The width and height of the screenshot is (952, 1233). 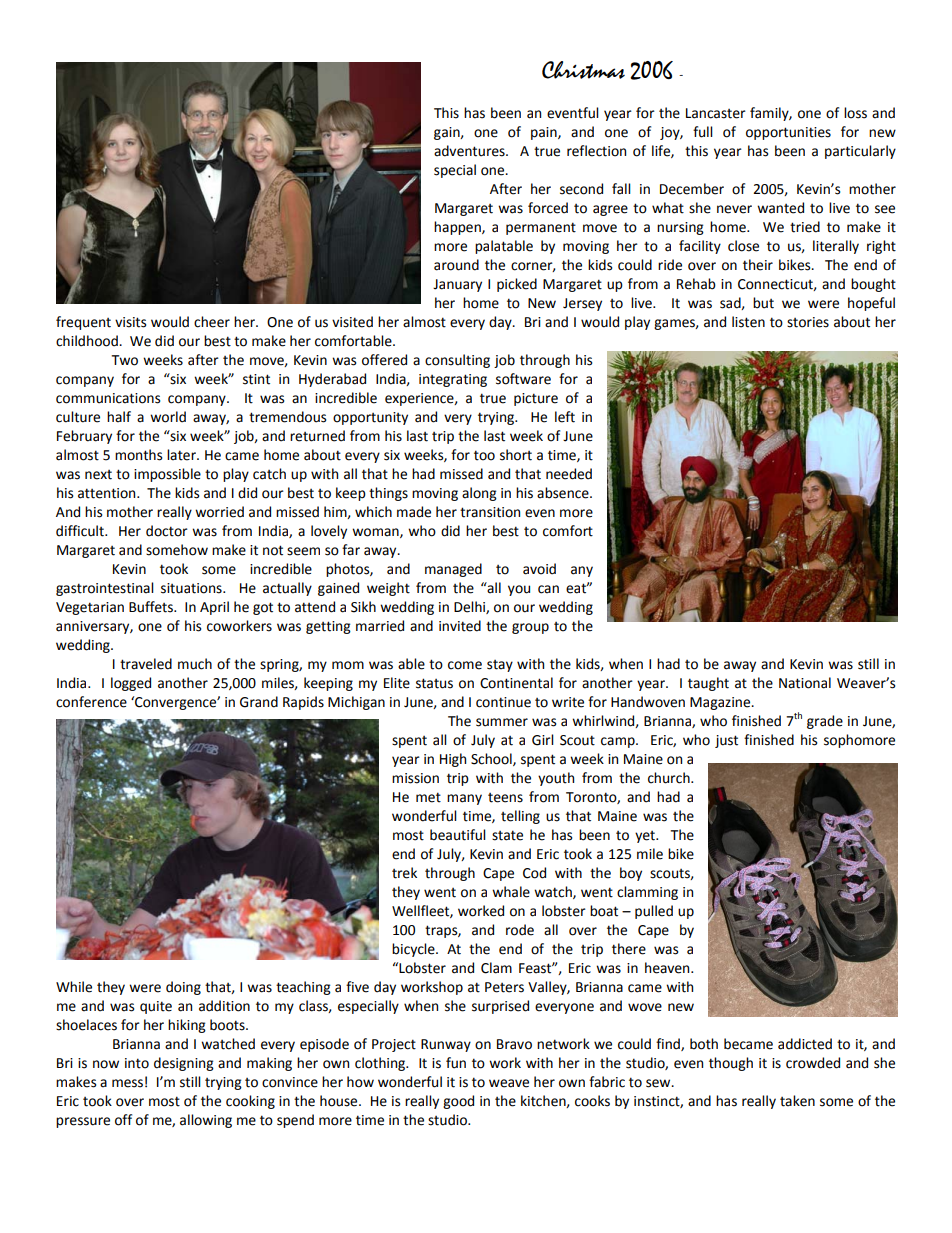 I want to click on pain, so click(x=545, y=133).
